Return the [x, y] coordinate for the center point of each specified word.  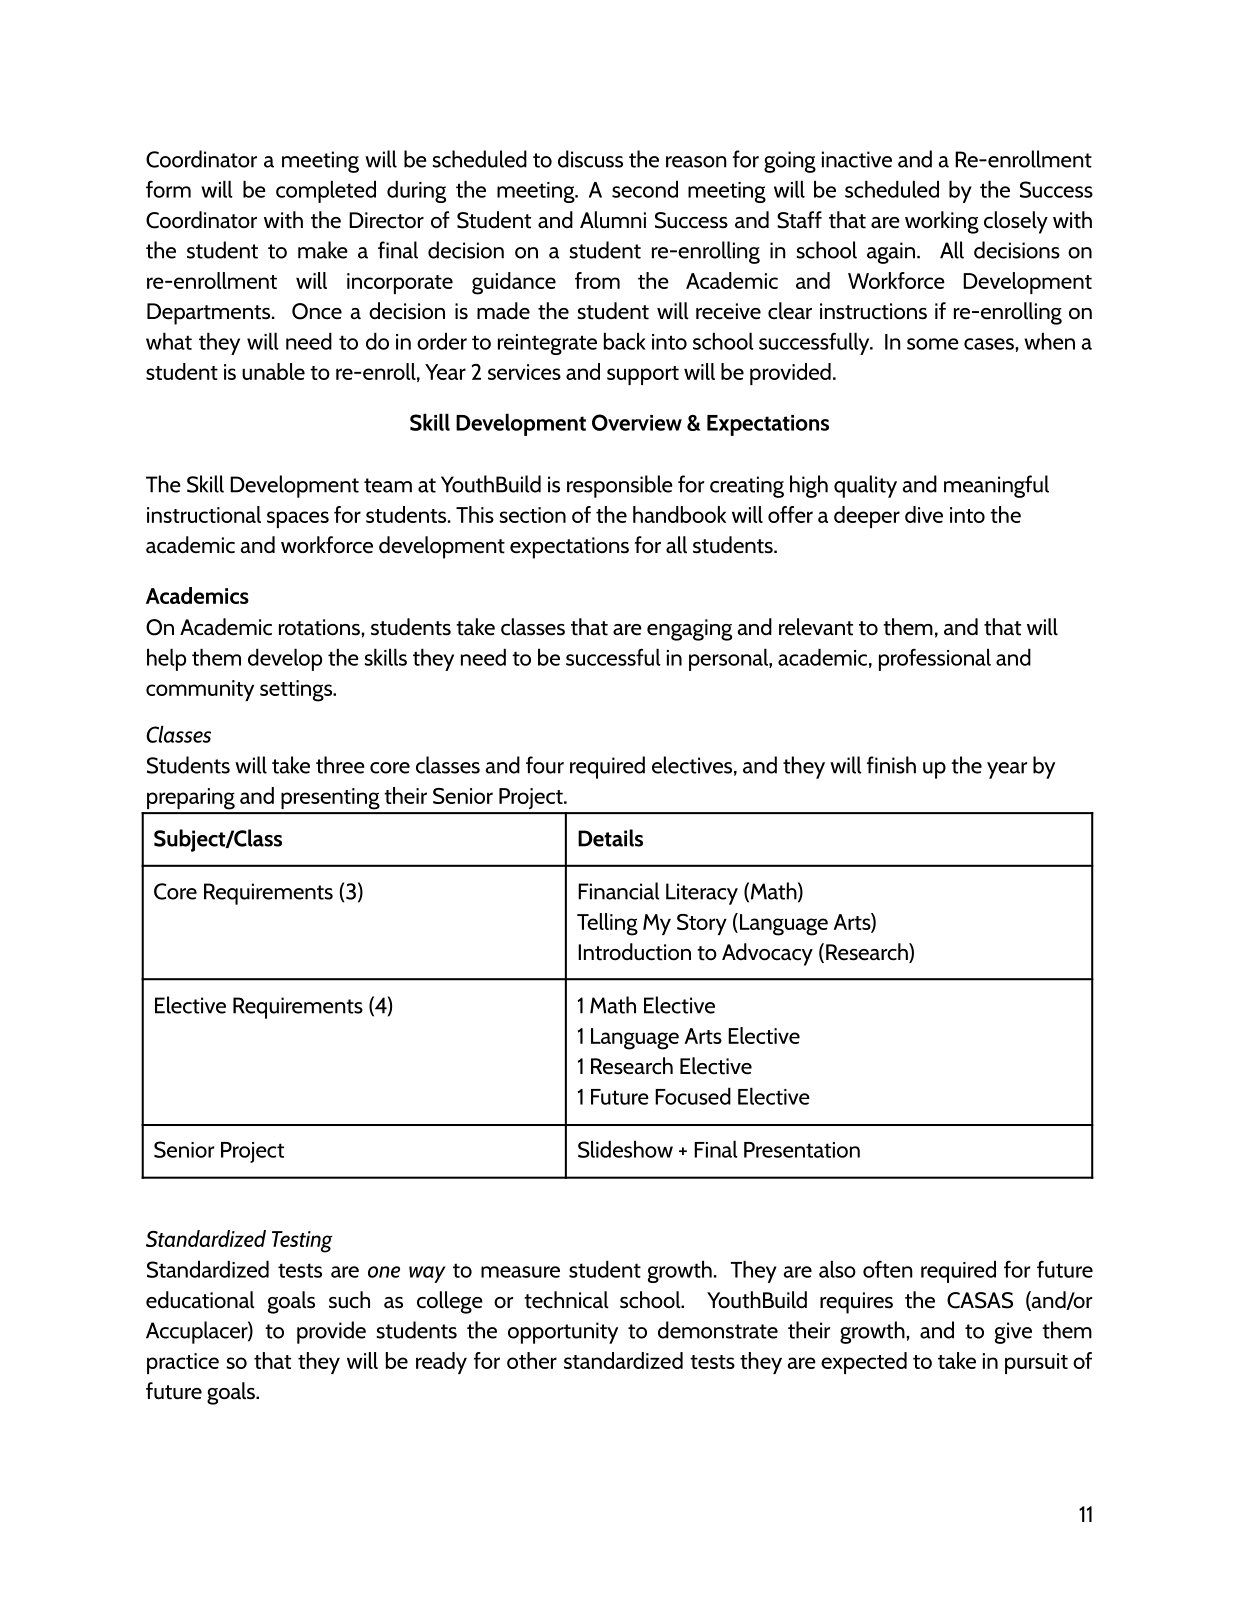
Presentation [802, 1150]
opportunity [563, 1333]
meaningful [996, 486]
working [942, 222]
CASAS [980, 1300]
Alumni [613, 220]
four [545, 765]
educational [200, 1300]
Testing [302, 1242]
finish [891, 765]
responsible [620, 486]
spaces [298, 519]
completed [326, 191]
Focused [693, 1096]
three [340, 765]
